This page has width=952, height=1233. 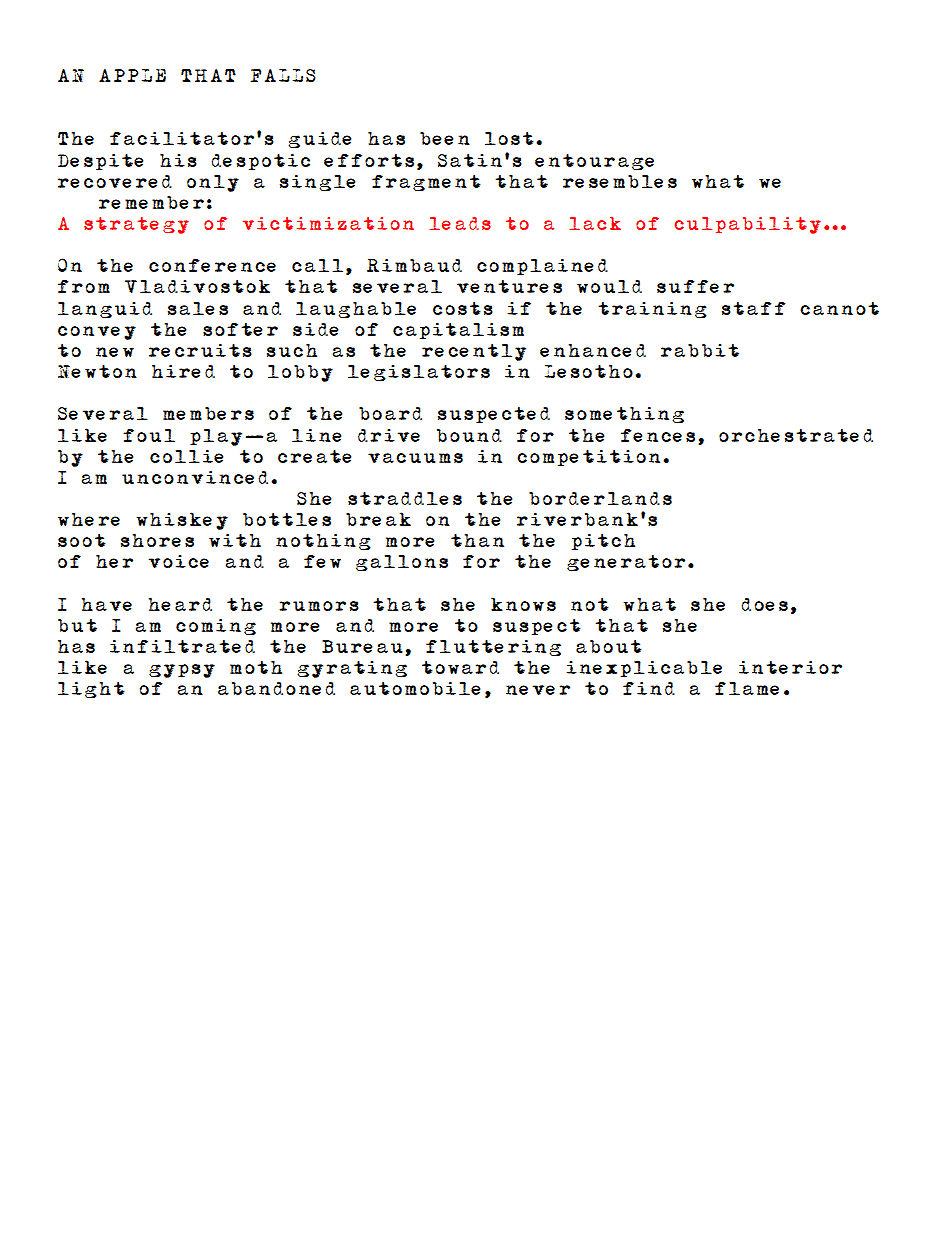 What do you see at coordinates (183, 371) in the page?
I see `hired` at bounding box center [183, 371].
